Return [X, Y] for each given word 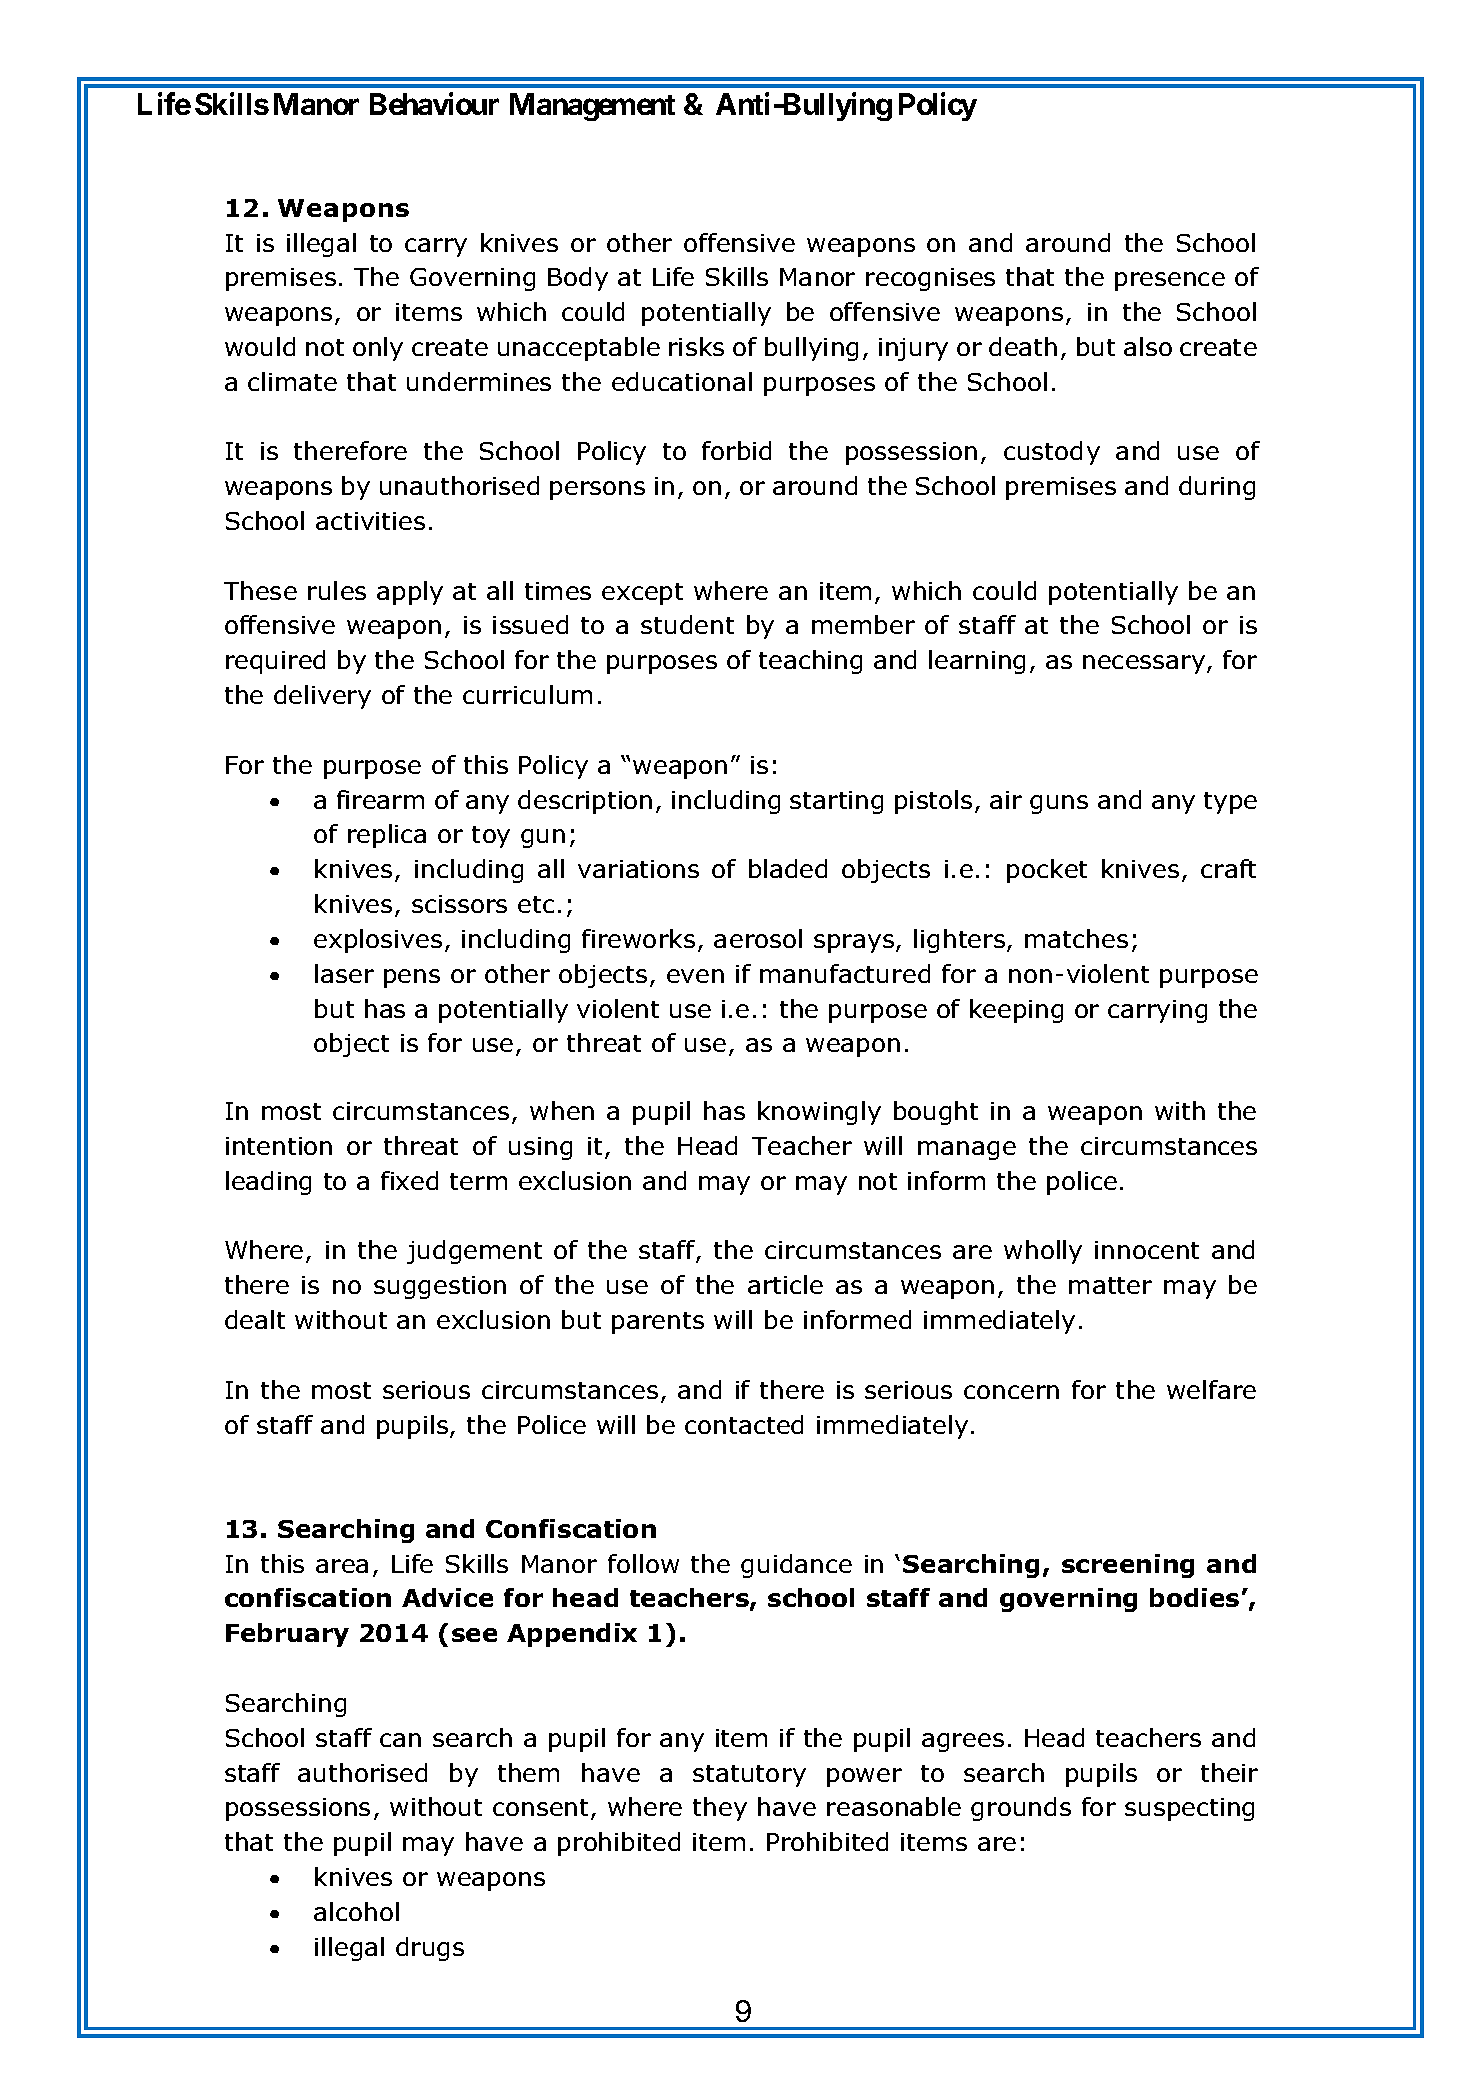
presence [1170, 281]
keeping [1016, 1011]
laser [344, 973]
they [720, 1809]
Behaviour [434, 103]
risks [696, 346]
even [695, 976]
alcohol [356, 1911]
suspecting [1189, 1809]
